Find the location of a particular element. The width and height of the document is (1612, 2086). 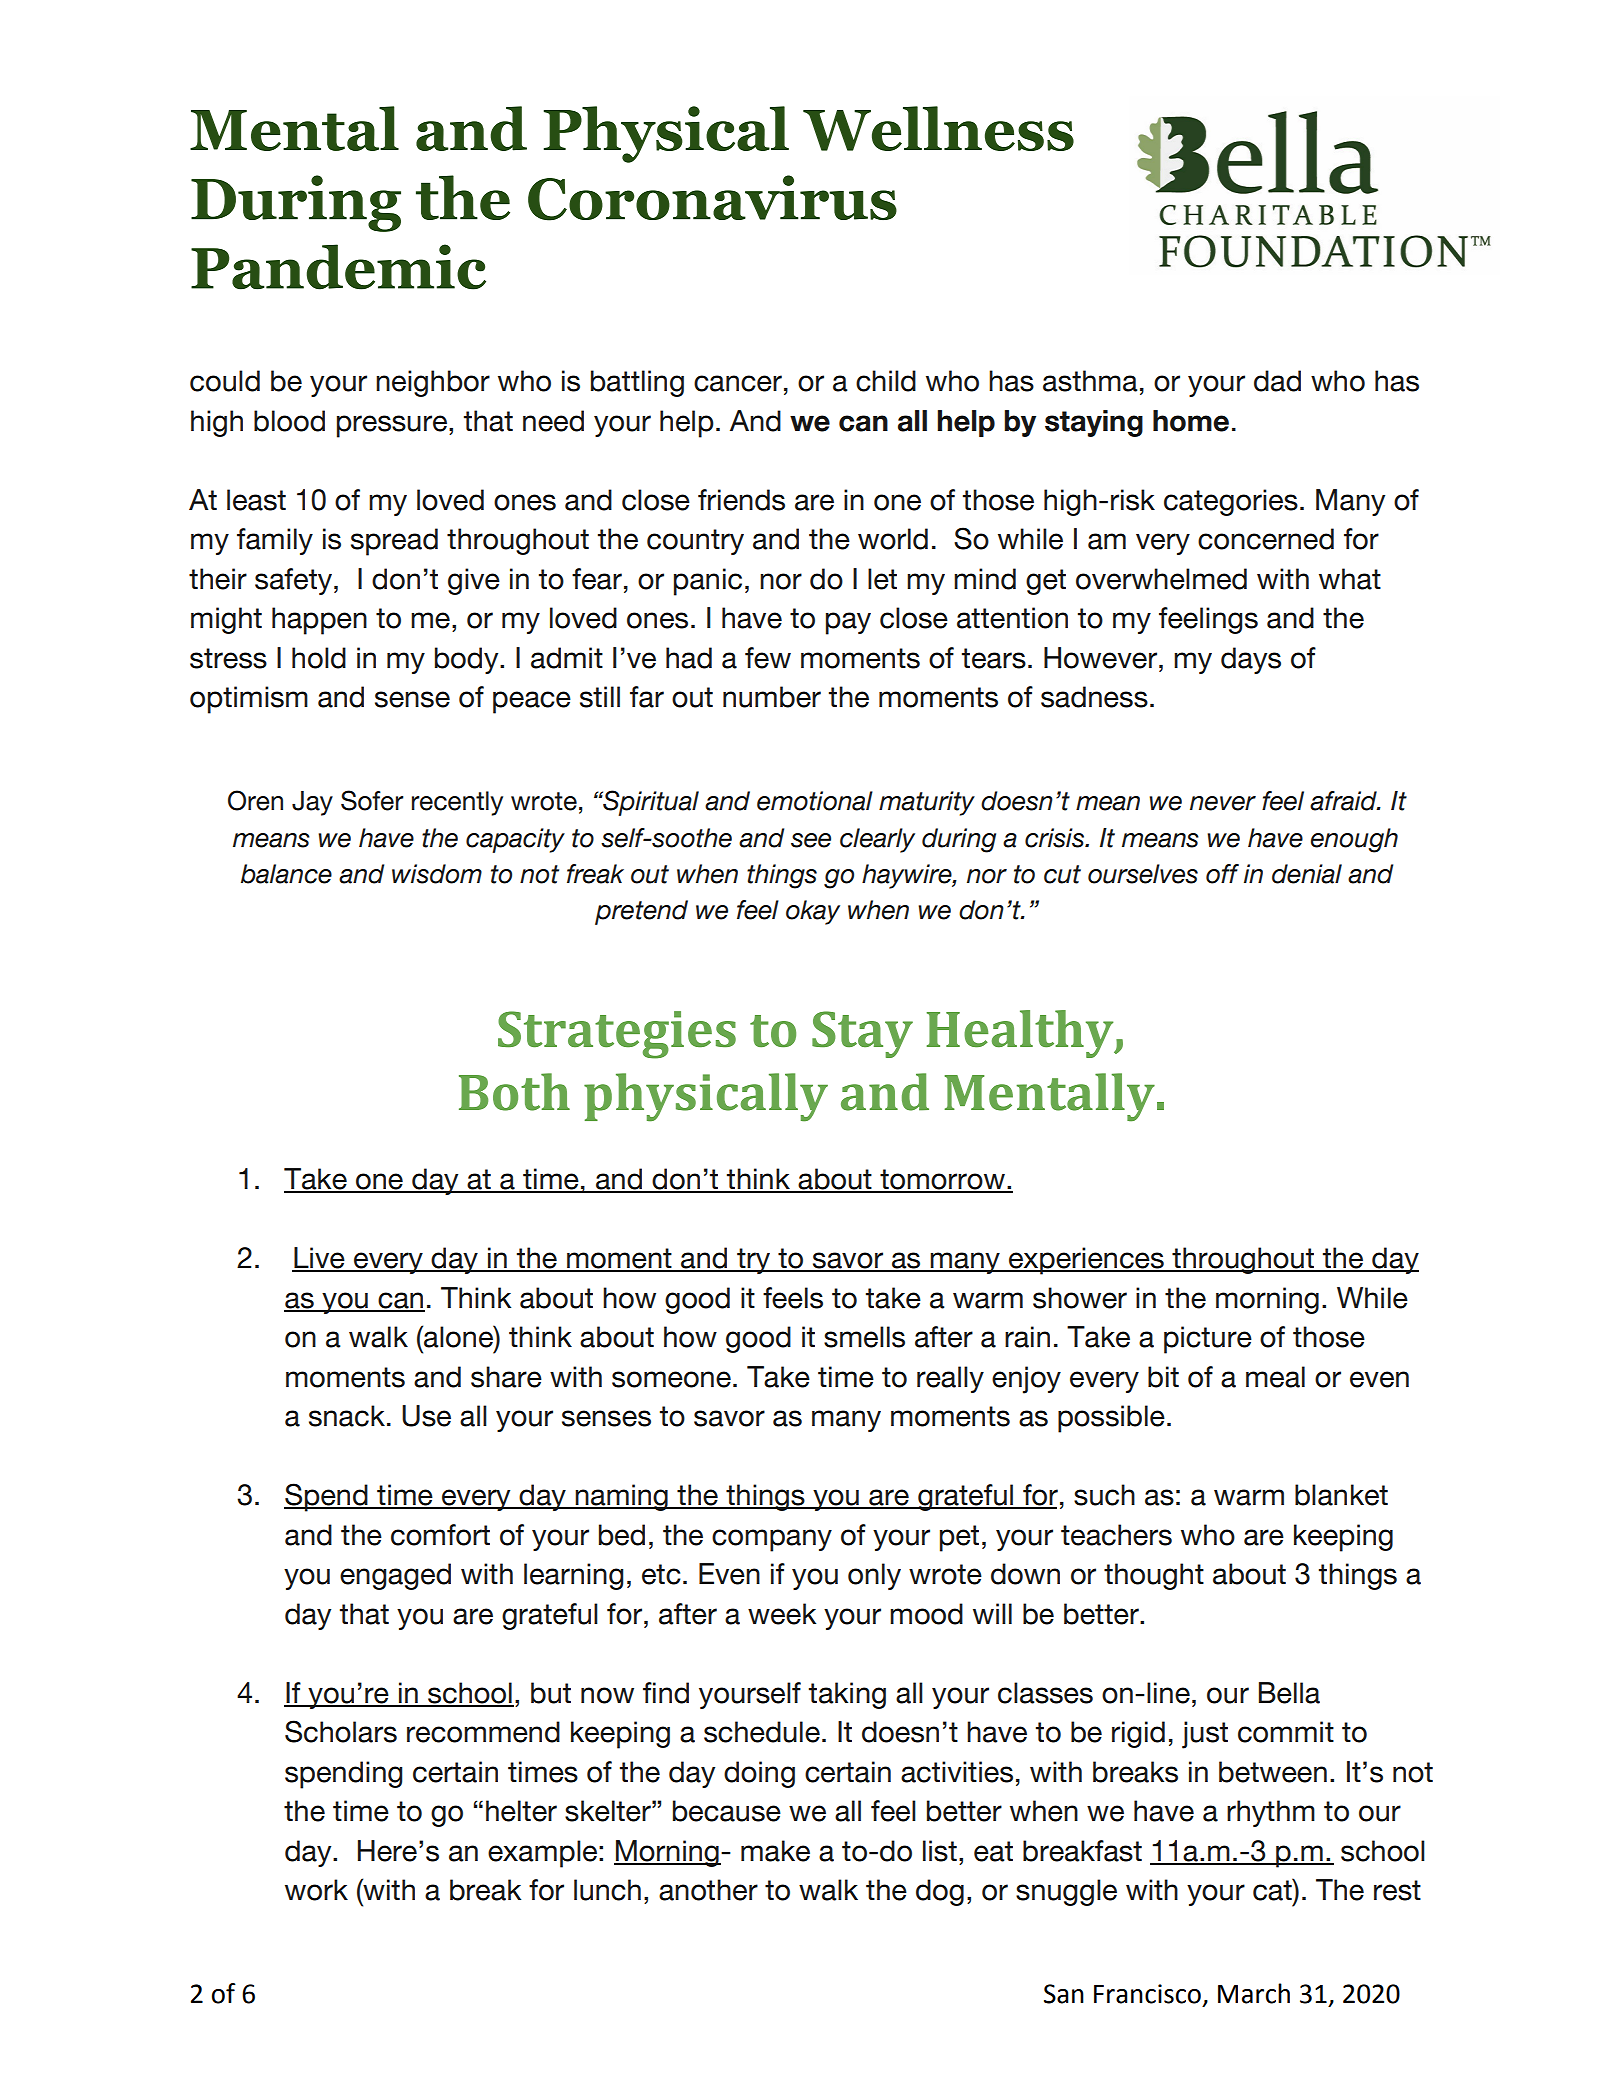

never is located at coordinates (1223, 803).
